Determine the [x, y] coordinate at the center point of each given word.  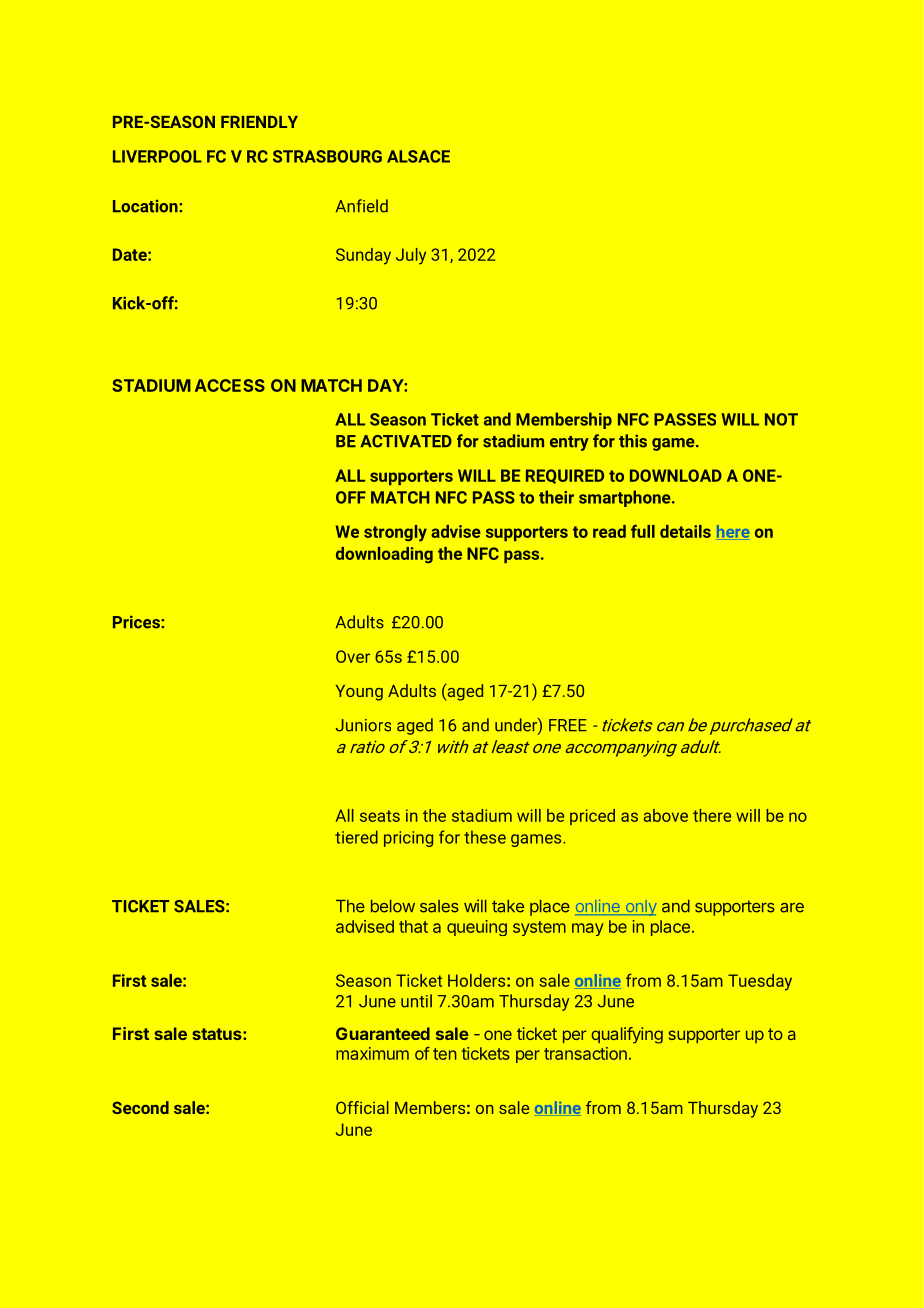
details [685, 531]
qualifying [627, 1035]
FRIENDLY [259, 122]
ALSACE [418, 156]
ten [445, 1054]
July [411, 256]
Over [353, 656]
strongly [395, 533]
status [218, 1034]
